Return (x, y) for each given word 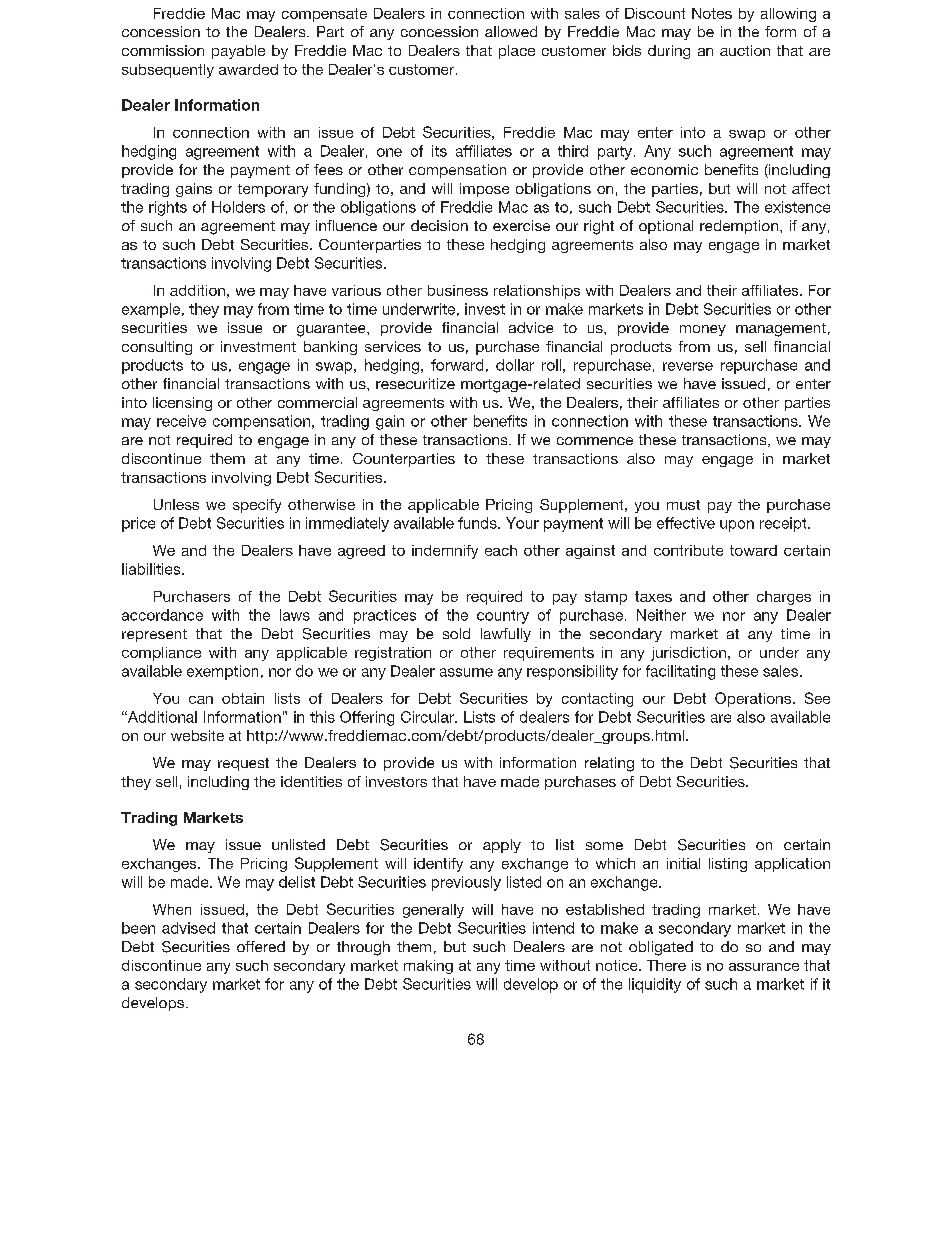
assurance (764, 967)
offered (261, 946)
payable (238, 52)
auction (745, 50)
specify (257, 506)
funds (478, 523)
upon (737, 526)
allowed (511, 31)
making (428, 967)
